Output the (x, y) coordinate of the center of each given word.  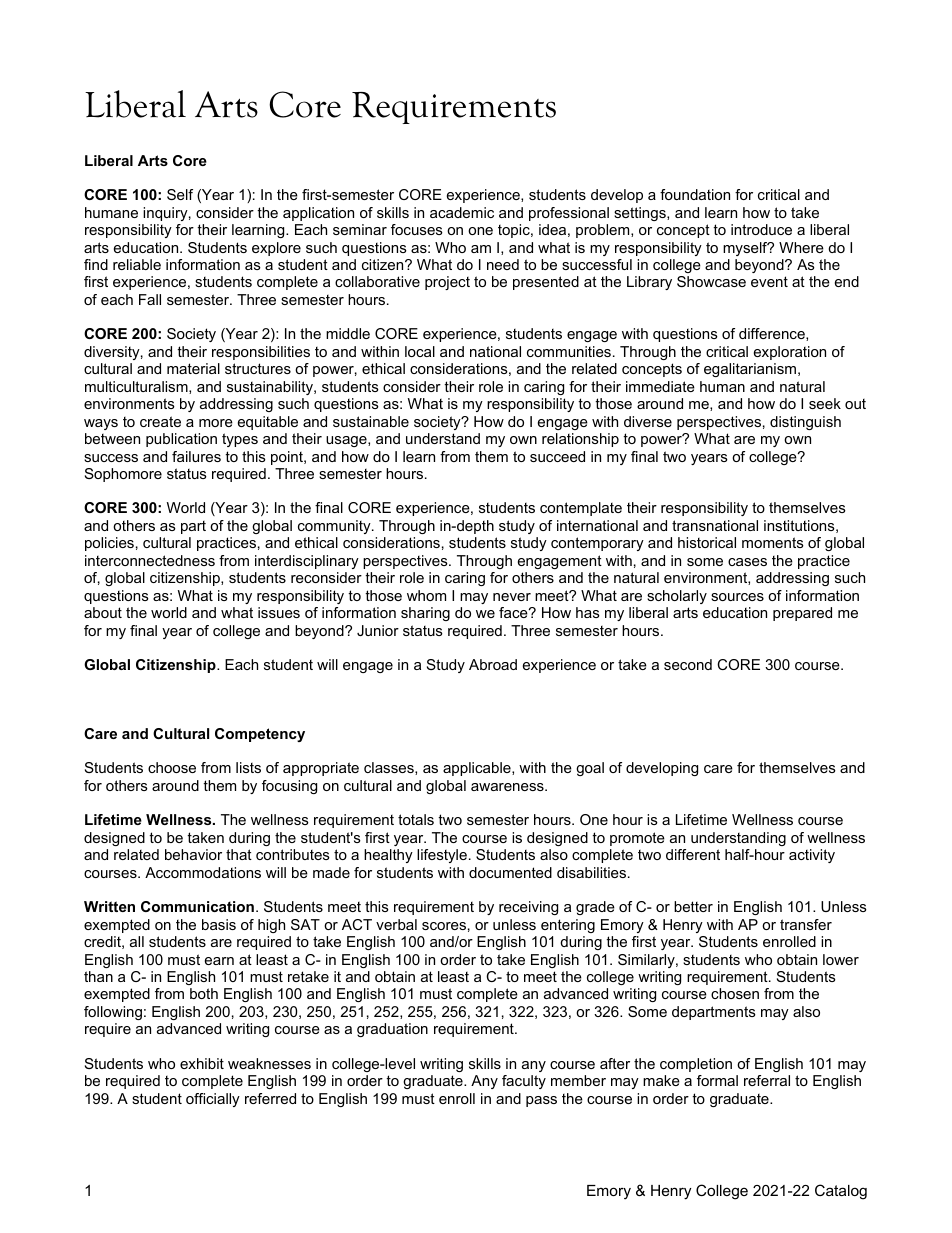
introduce (761, 229)
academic (462, 212)
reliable (137, 264)
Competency (260, 735)
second (688, 664)
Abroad (493, 664)
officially (213, 1100)
